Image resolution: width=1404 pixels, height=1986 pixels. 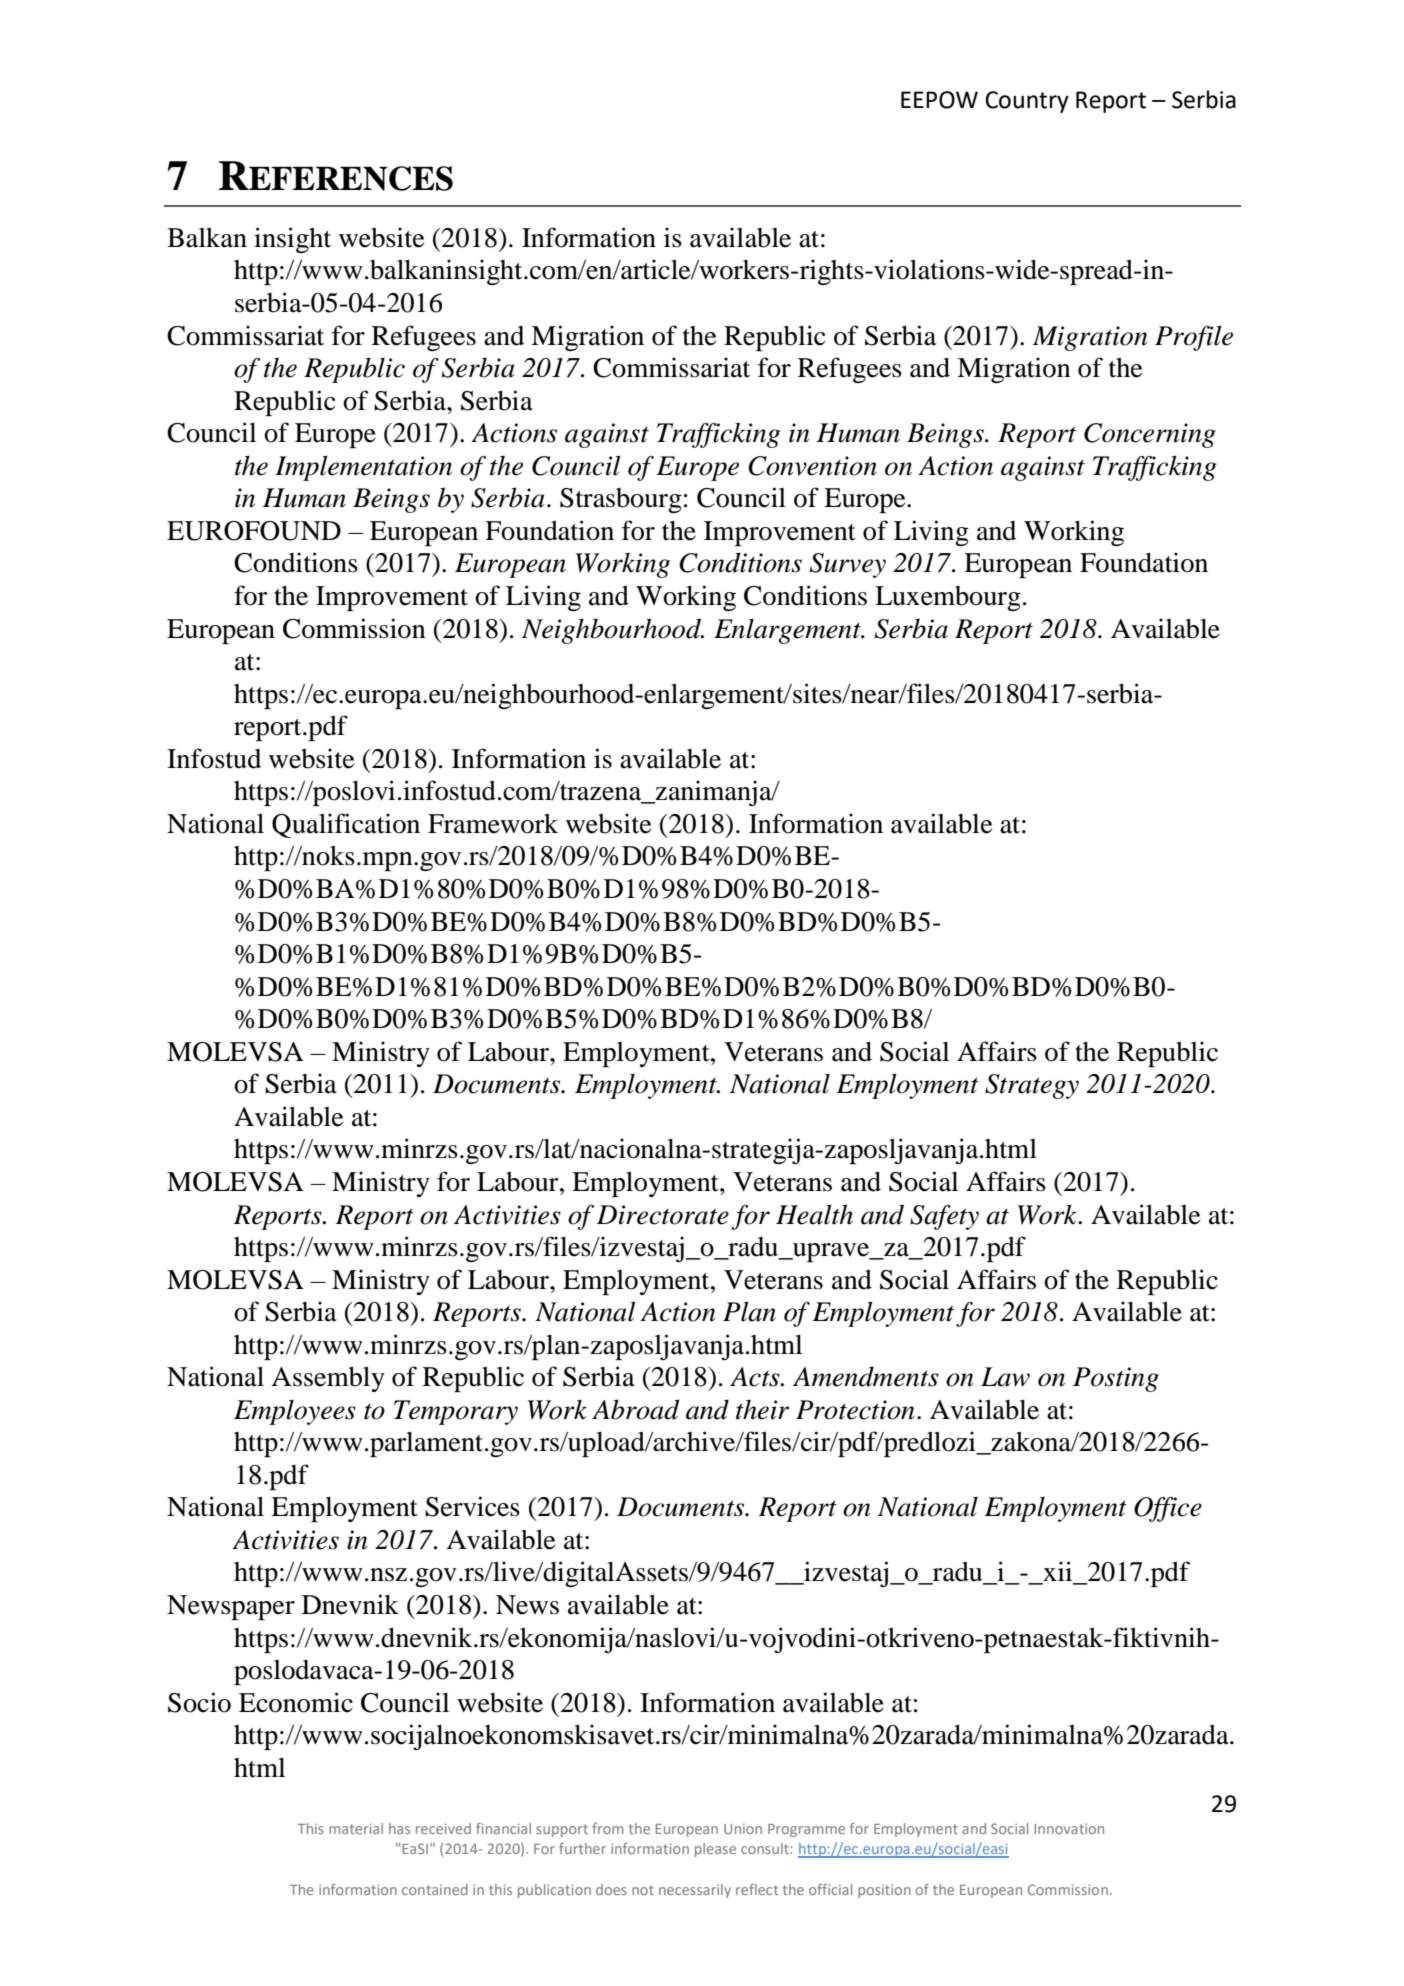 What do you see at coordinates (1032, 1086) in the document?
I see `Strategy` at bounding box center [1032, 1086].
